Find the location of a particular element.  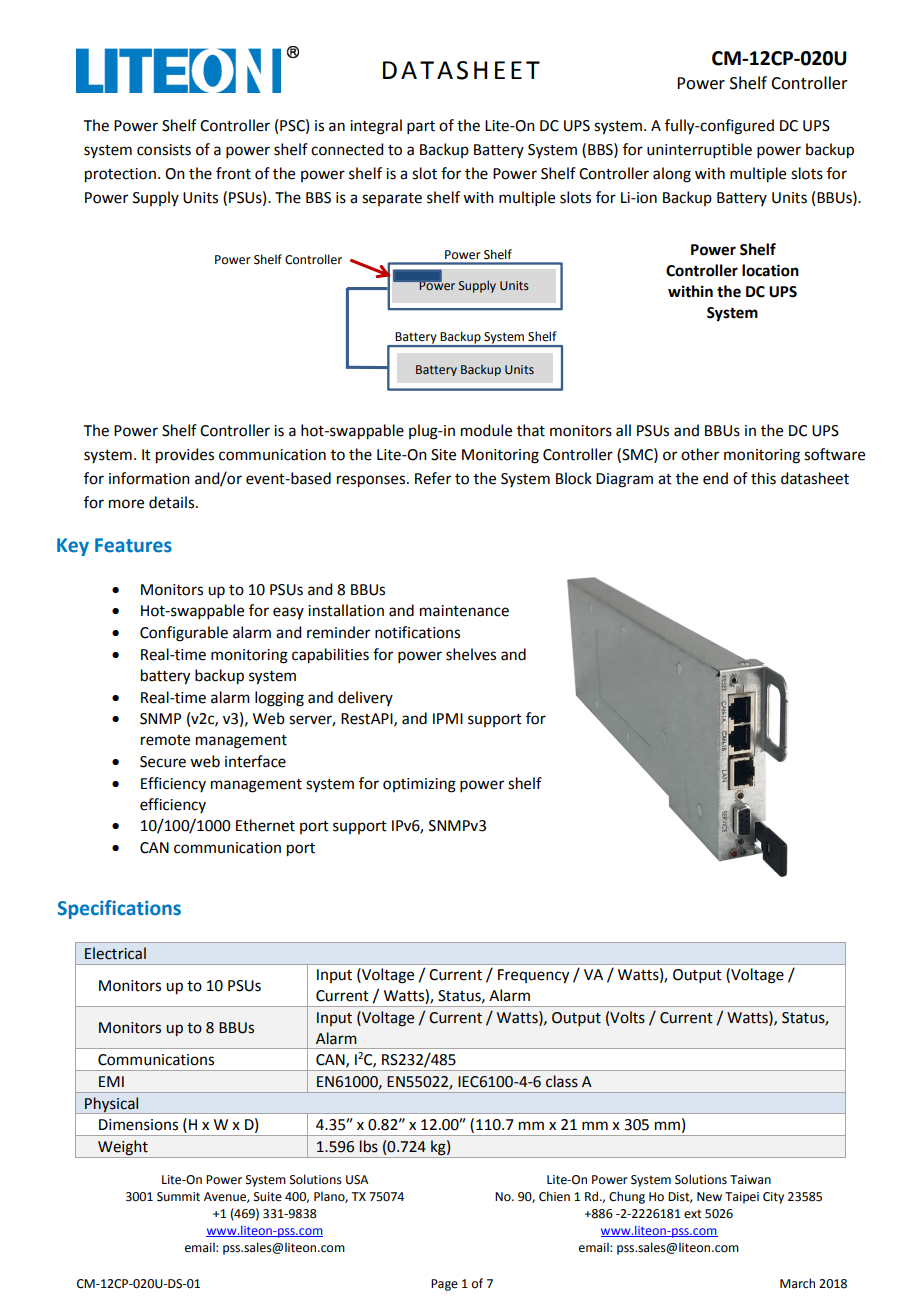

shelves is located at coordinates (471, 654).
